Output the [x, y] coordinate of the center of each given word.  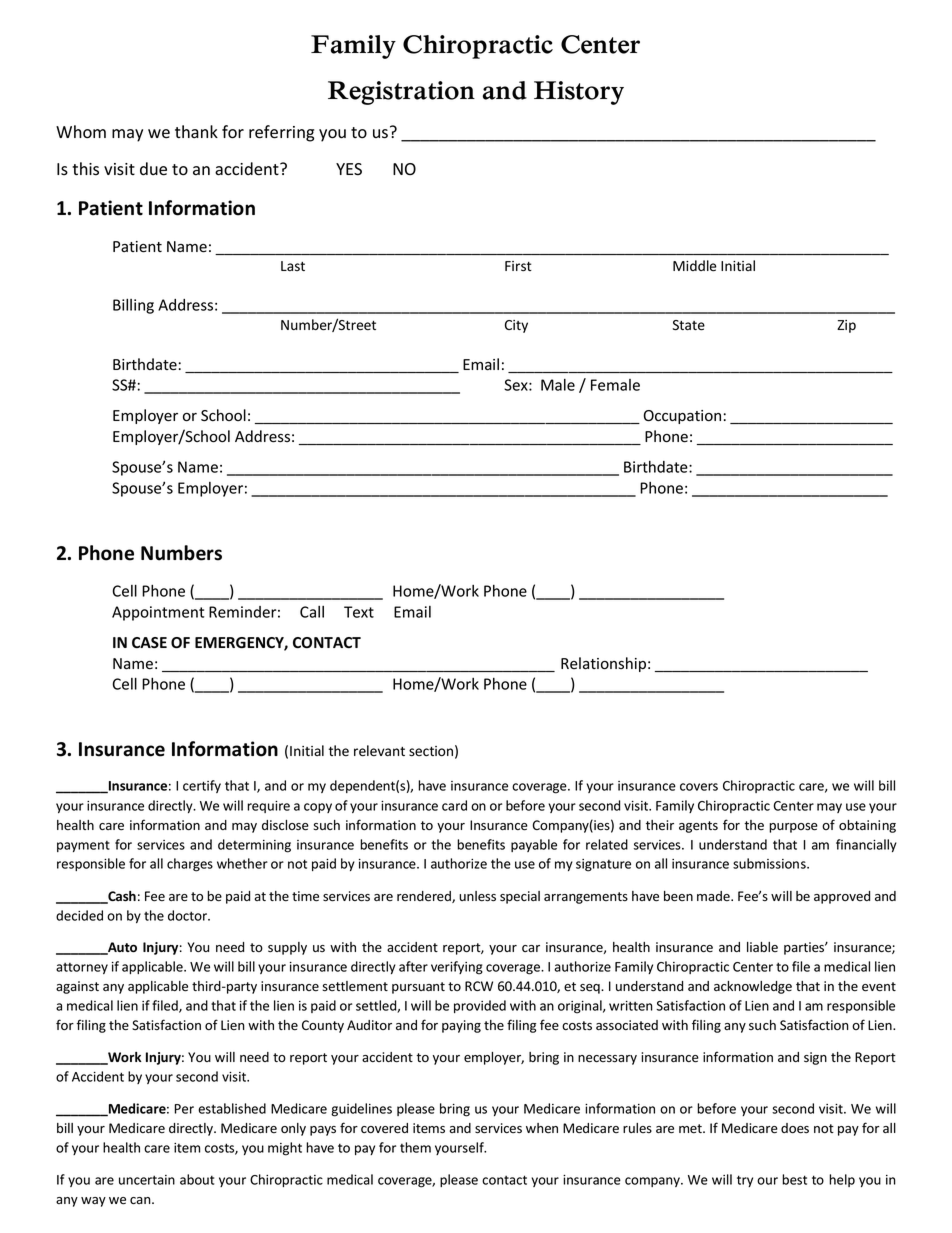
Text [359, 612]
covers [699, 787]
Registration [401, 93]
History [579, 93]
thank [196, 132]
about [197, 1179]
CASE [149, 643]
